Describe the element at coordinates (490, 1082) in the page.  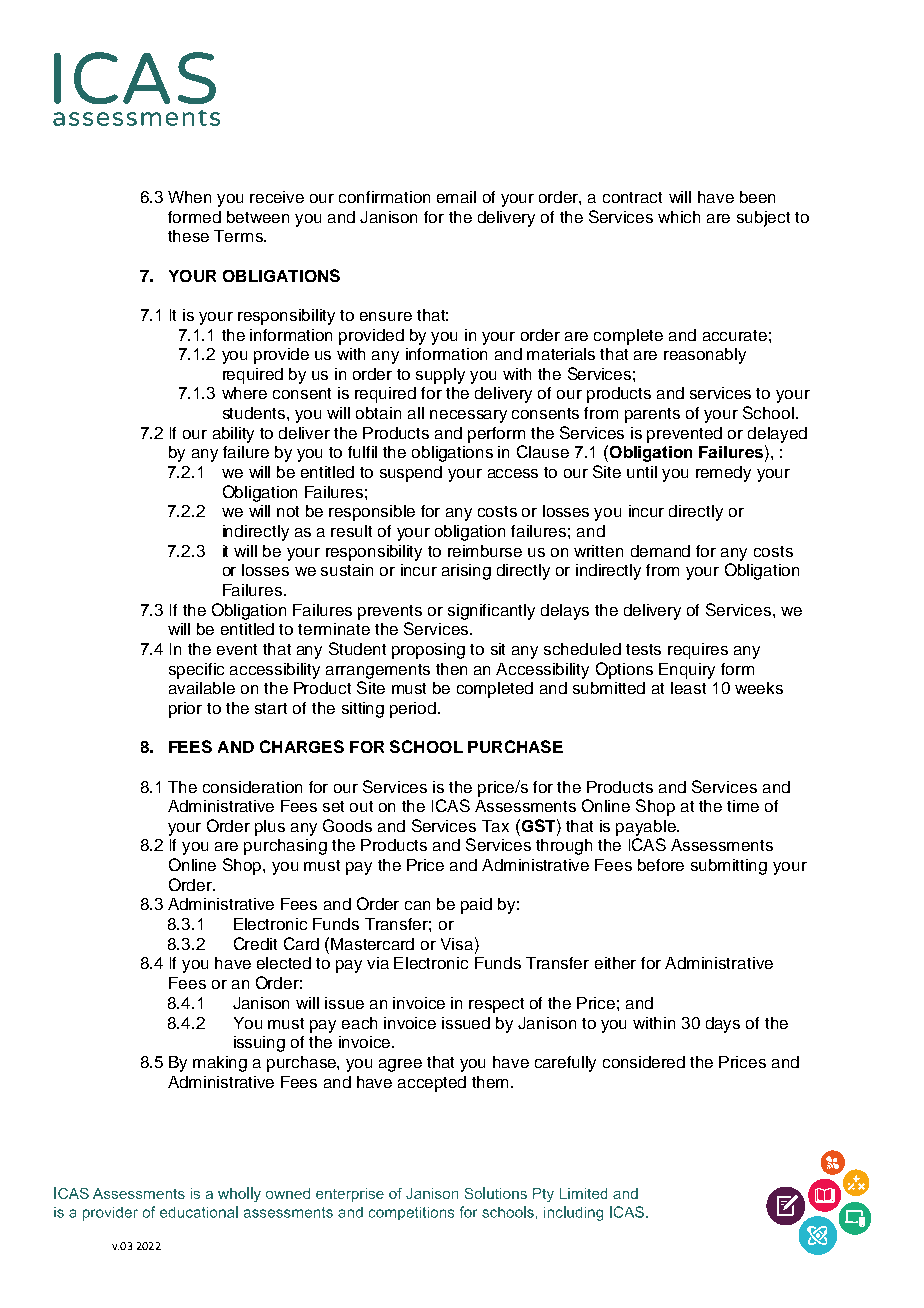
I see `them` at that location.
